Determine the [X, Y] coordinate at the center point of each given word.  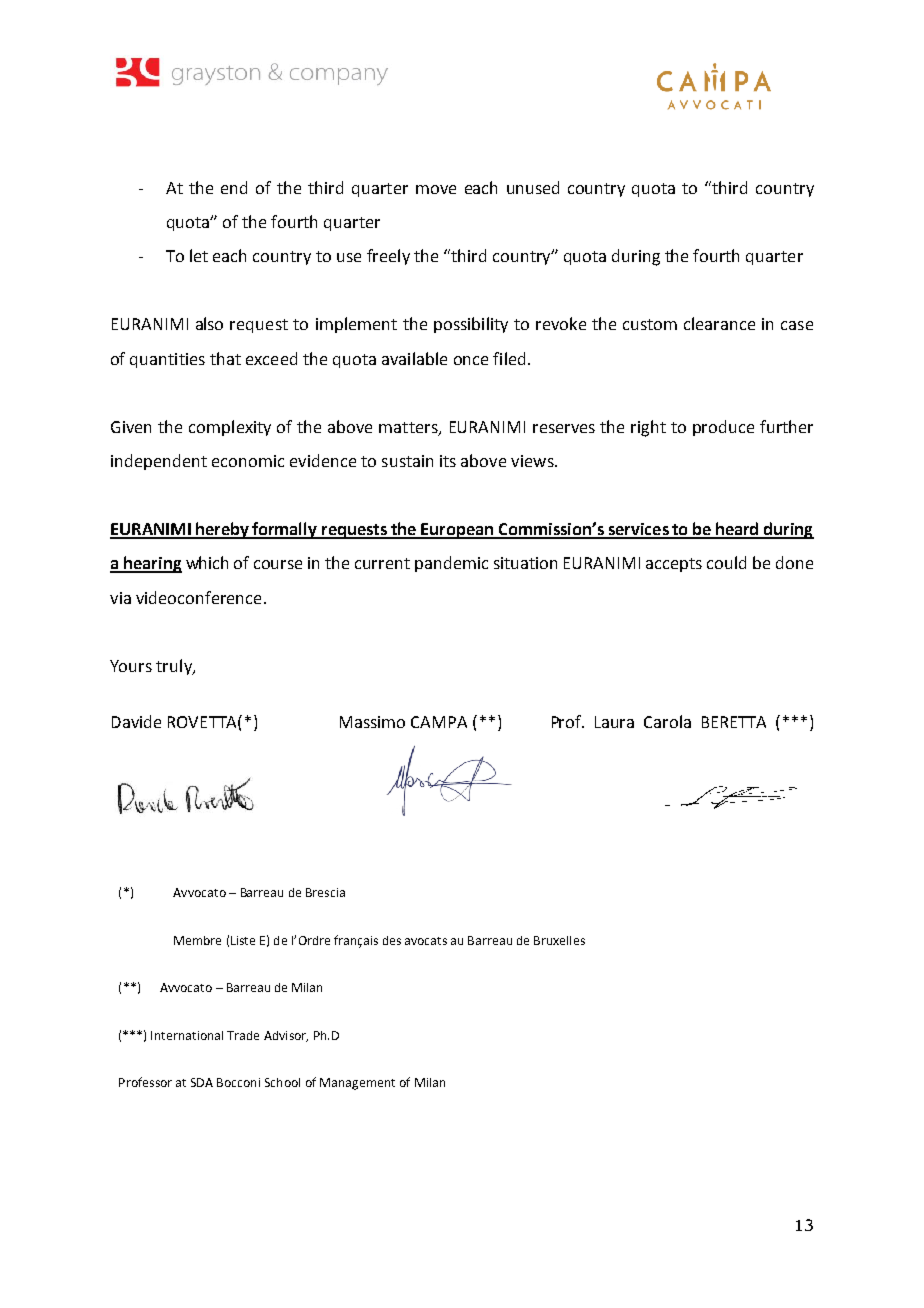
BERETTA [734, 722]
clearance [719, 323]
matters [409, 429]
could [726, 562]
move [436, 189]
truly [175, 667]
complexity [230, 428]
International [187, 1035]
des [392, 940]
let [199, 255]
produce [723, 428]
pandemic [451, 564]
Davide [136, 721]
